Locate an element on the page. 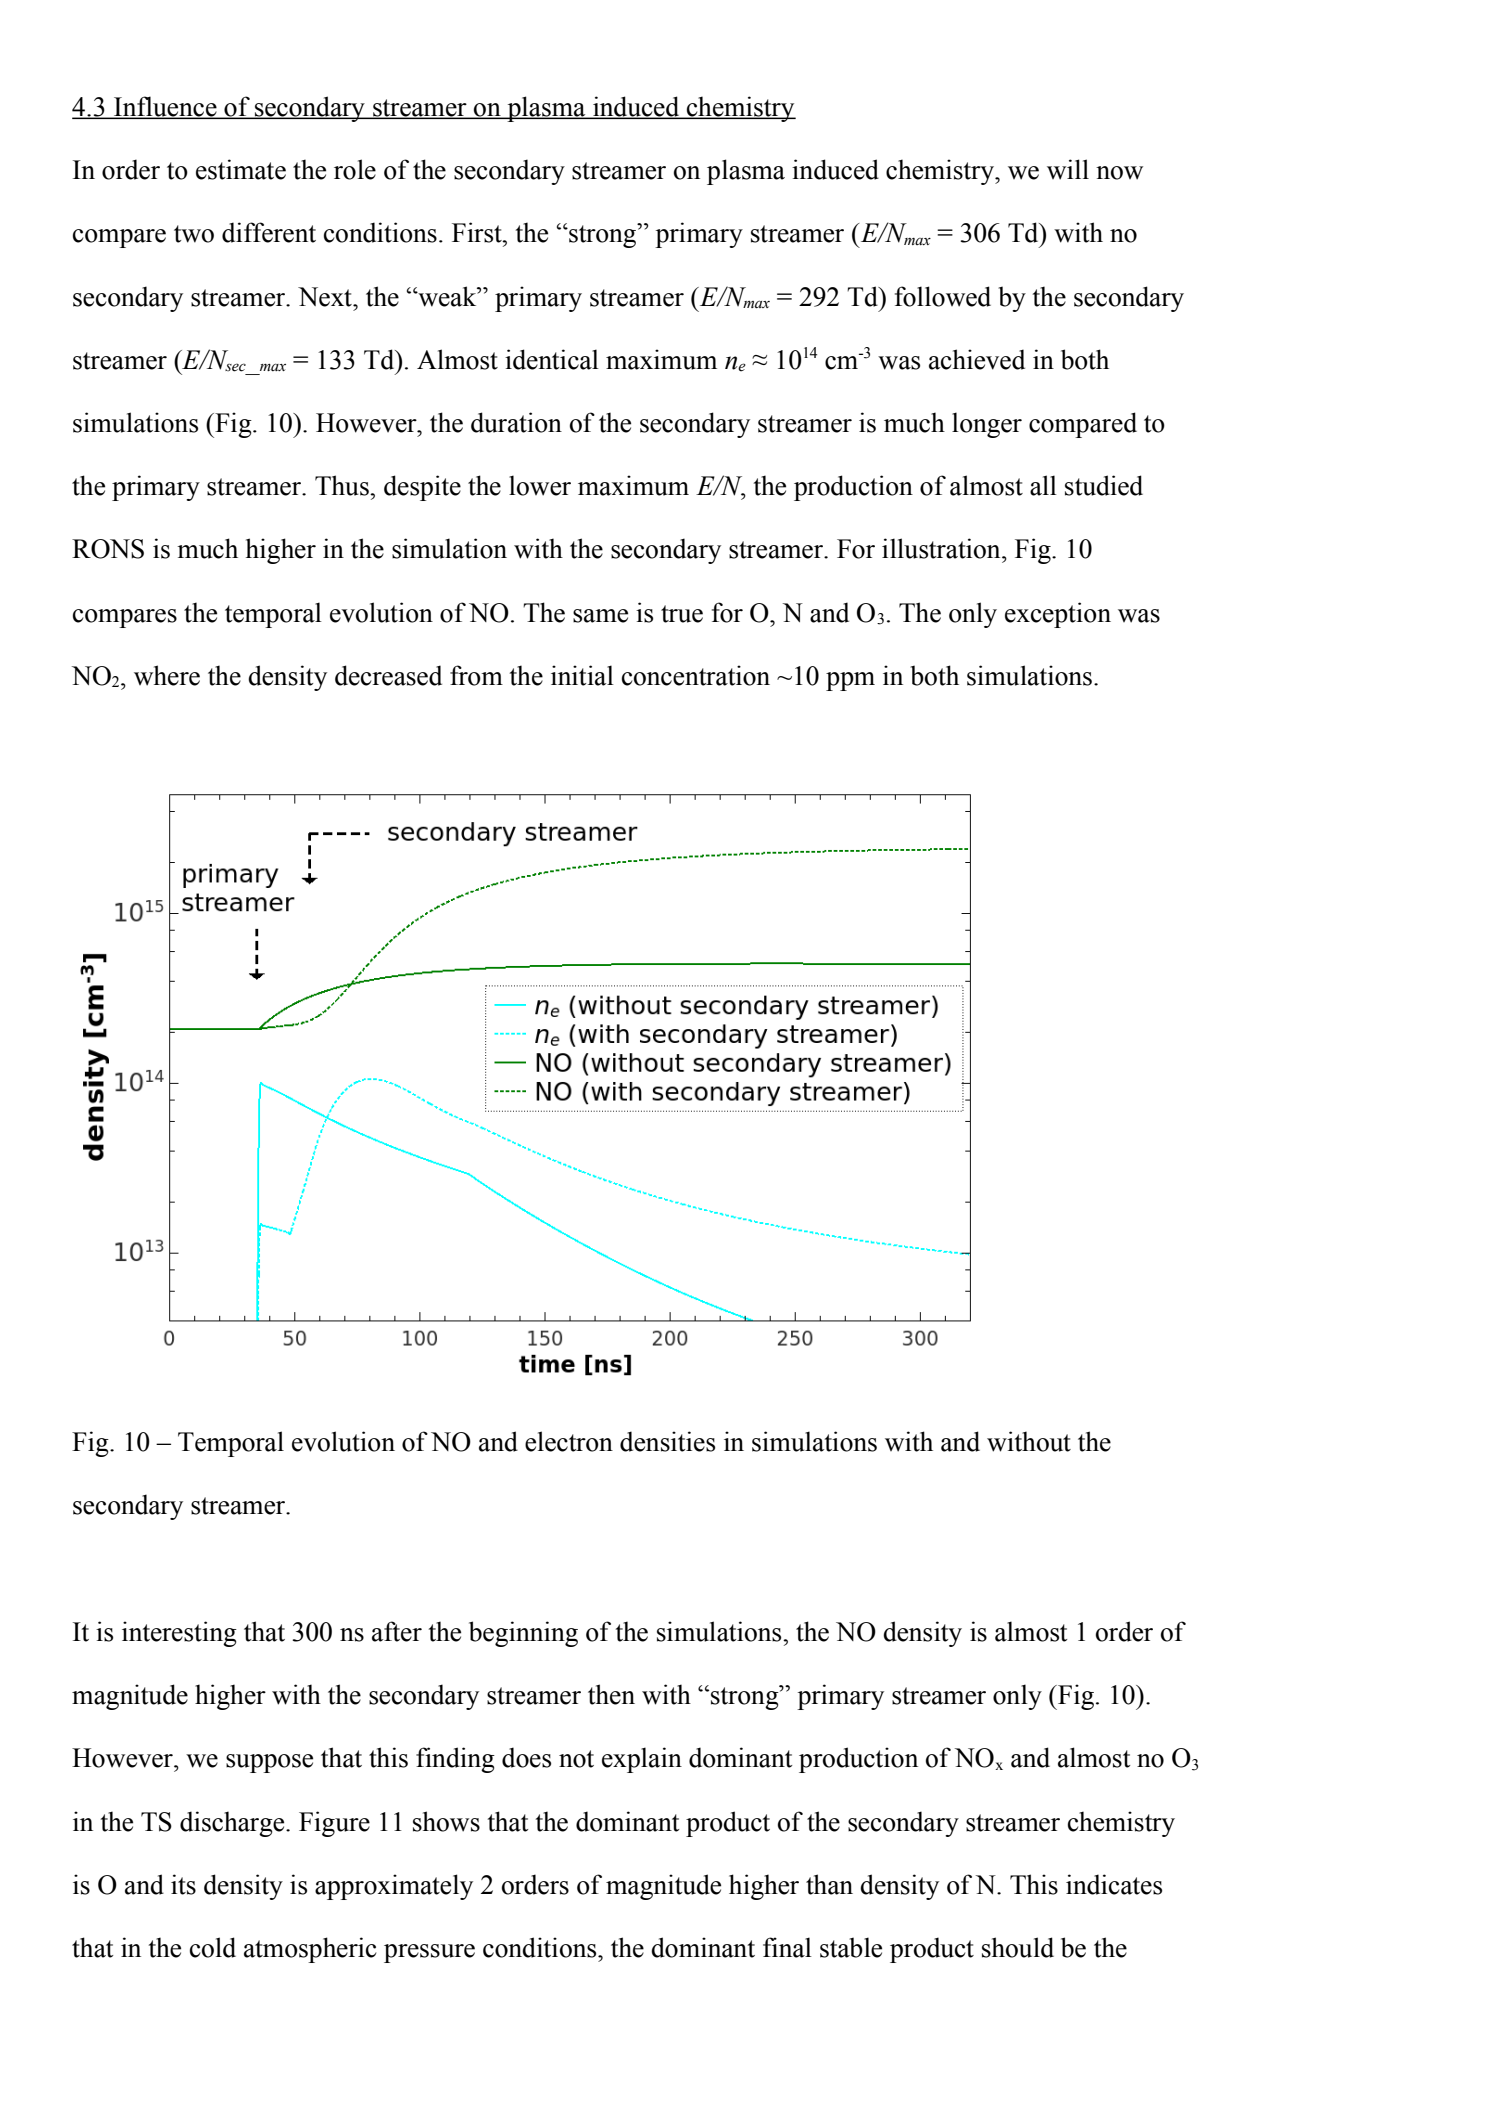 The image size is (1488, 2104). electron is located at coordinates (569, 1441).
